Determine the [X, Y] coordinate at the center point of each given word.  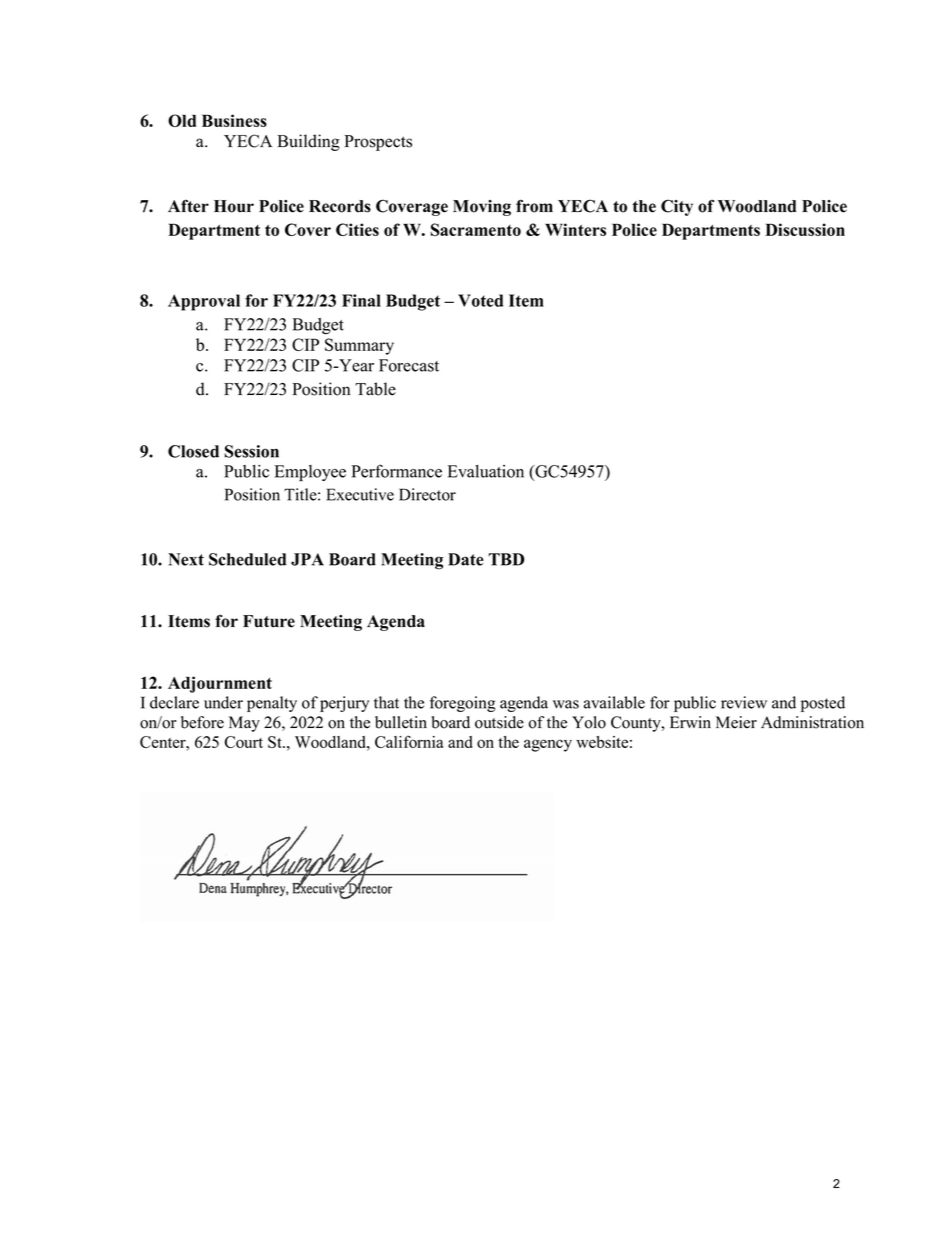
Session [252, 451]
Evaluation [485, 471]
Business [234, 120]
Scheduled [248, 559]
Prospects [378, 143]
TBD [506, 559]
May [244, 724]
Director [427, 494]
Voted [480, 300]
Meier [736, 722]
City [677, 207]
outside [499, 722]
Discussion [805, 229]
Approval [204, 302]
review [744, 702]
